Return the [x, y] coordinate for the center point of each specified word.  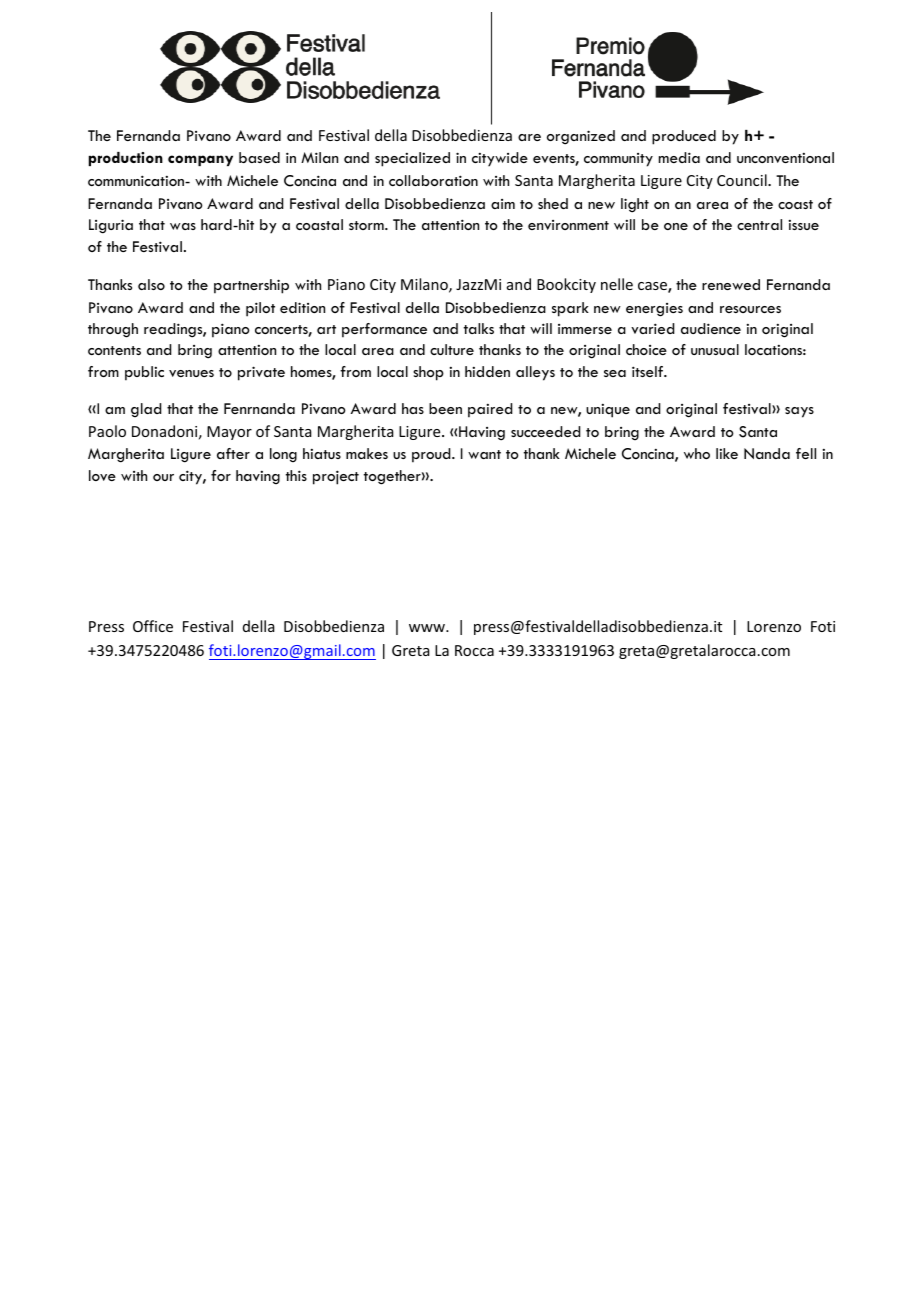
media [679, 157]
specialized [412, 159]
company [200, 160]
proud [432, 455]
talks [479, 328]
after [233, 453]
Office [153, 626]
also [151, 284]
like [727, 453]
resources [750, 309]
